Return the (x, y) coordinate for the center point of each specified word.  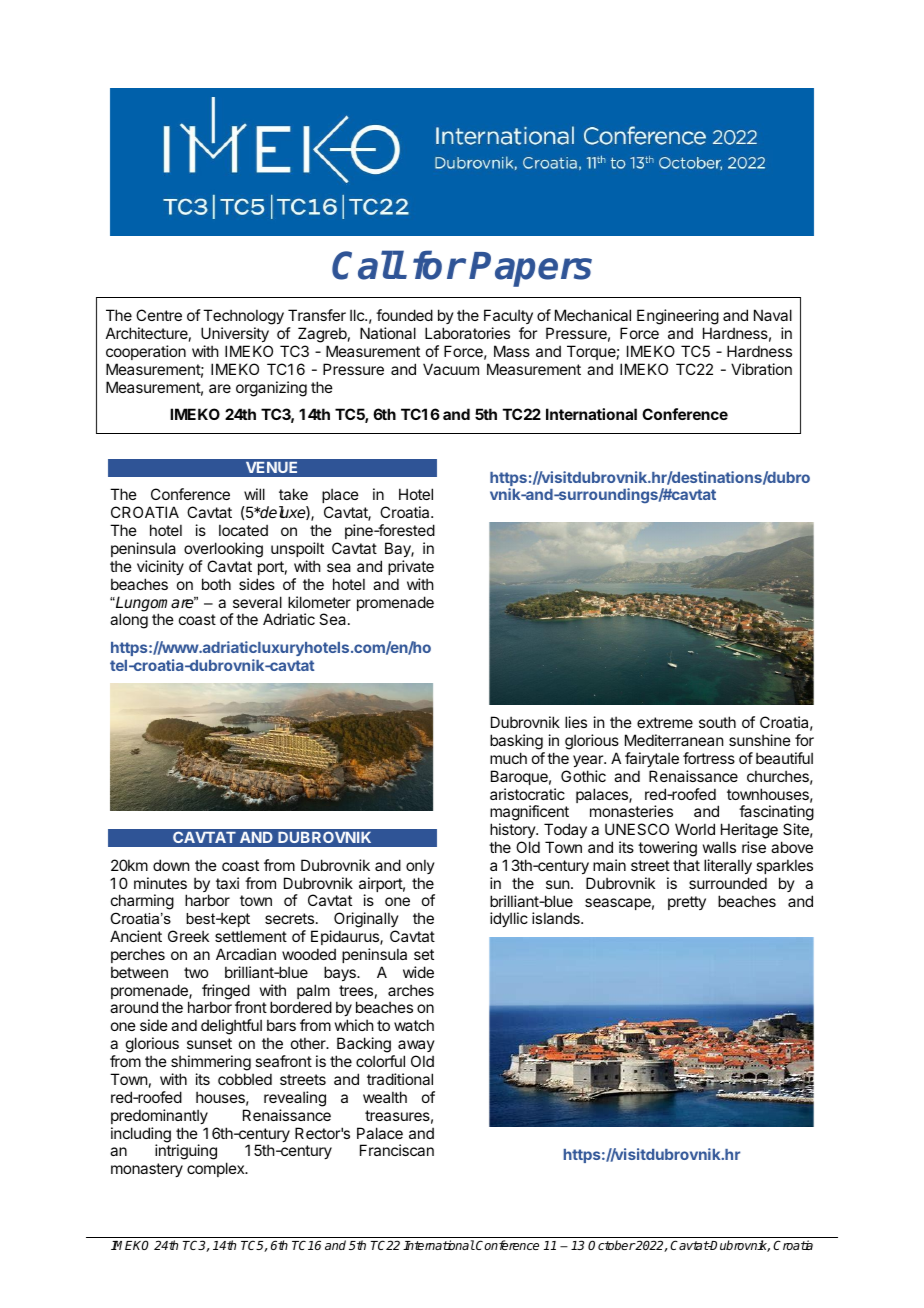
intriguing (186, 1152)
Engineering (678, 317)
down (171, 865)
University (235, 334)
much (508, 758)
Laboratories (467, 333)
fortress (709, 758)
